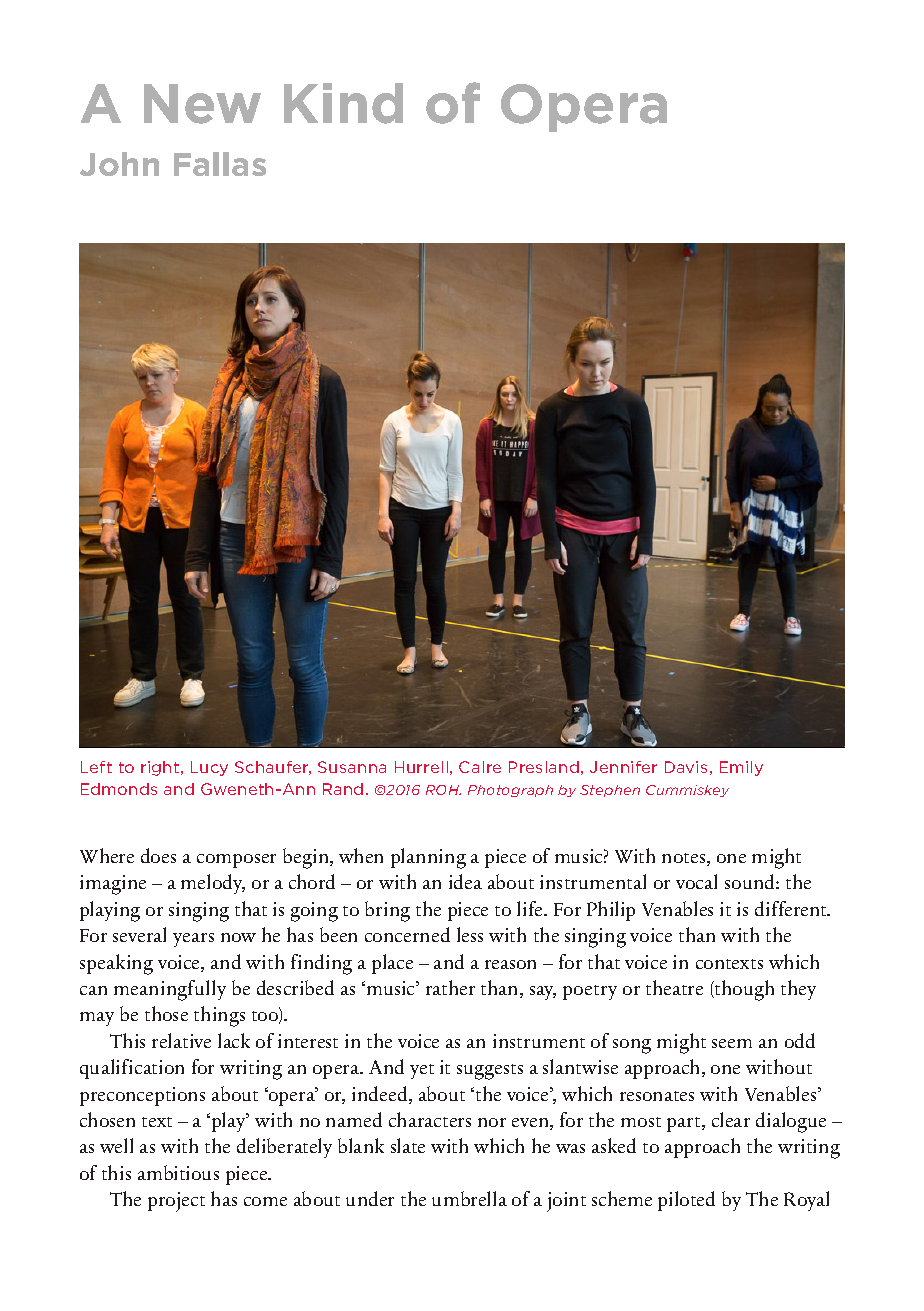 The width and height of the image is (924, 1311). I want to click on vocal, so click(696, 881).
